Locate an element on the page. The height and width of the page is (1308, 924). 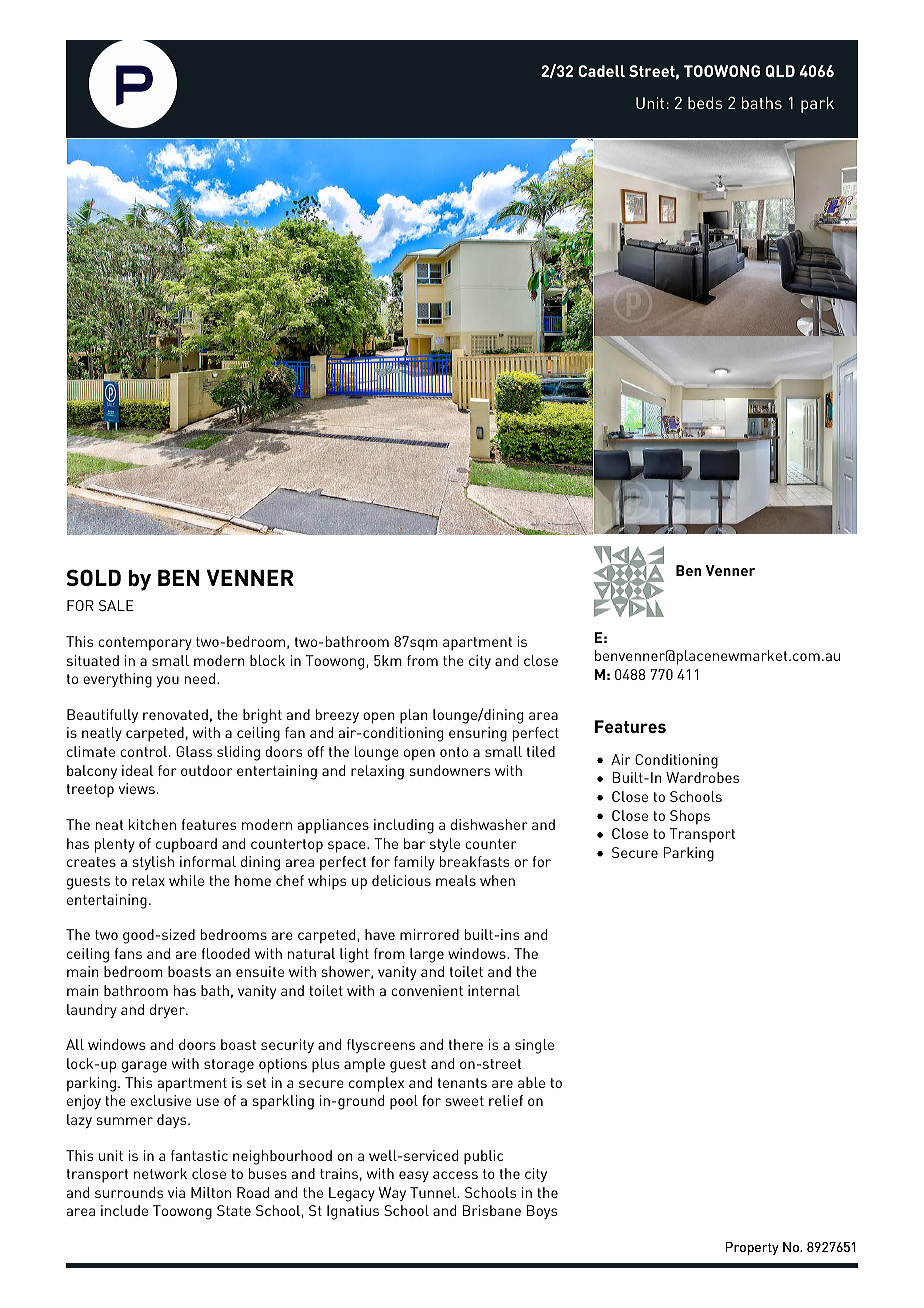
while is located at coordinates (186, 880).
